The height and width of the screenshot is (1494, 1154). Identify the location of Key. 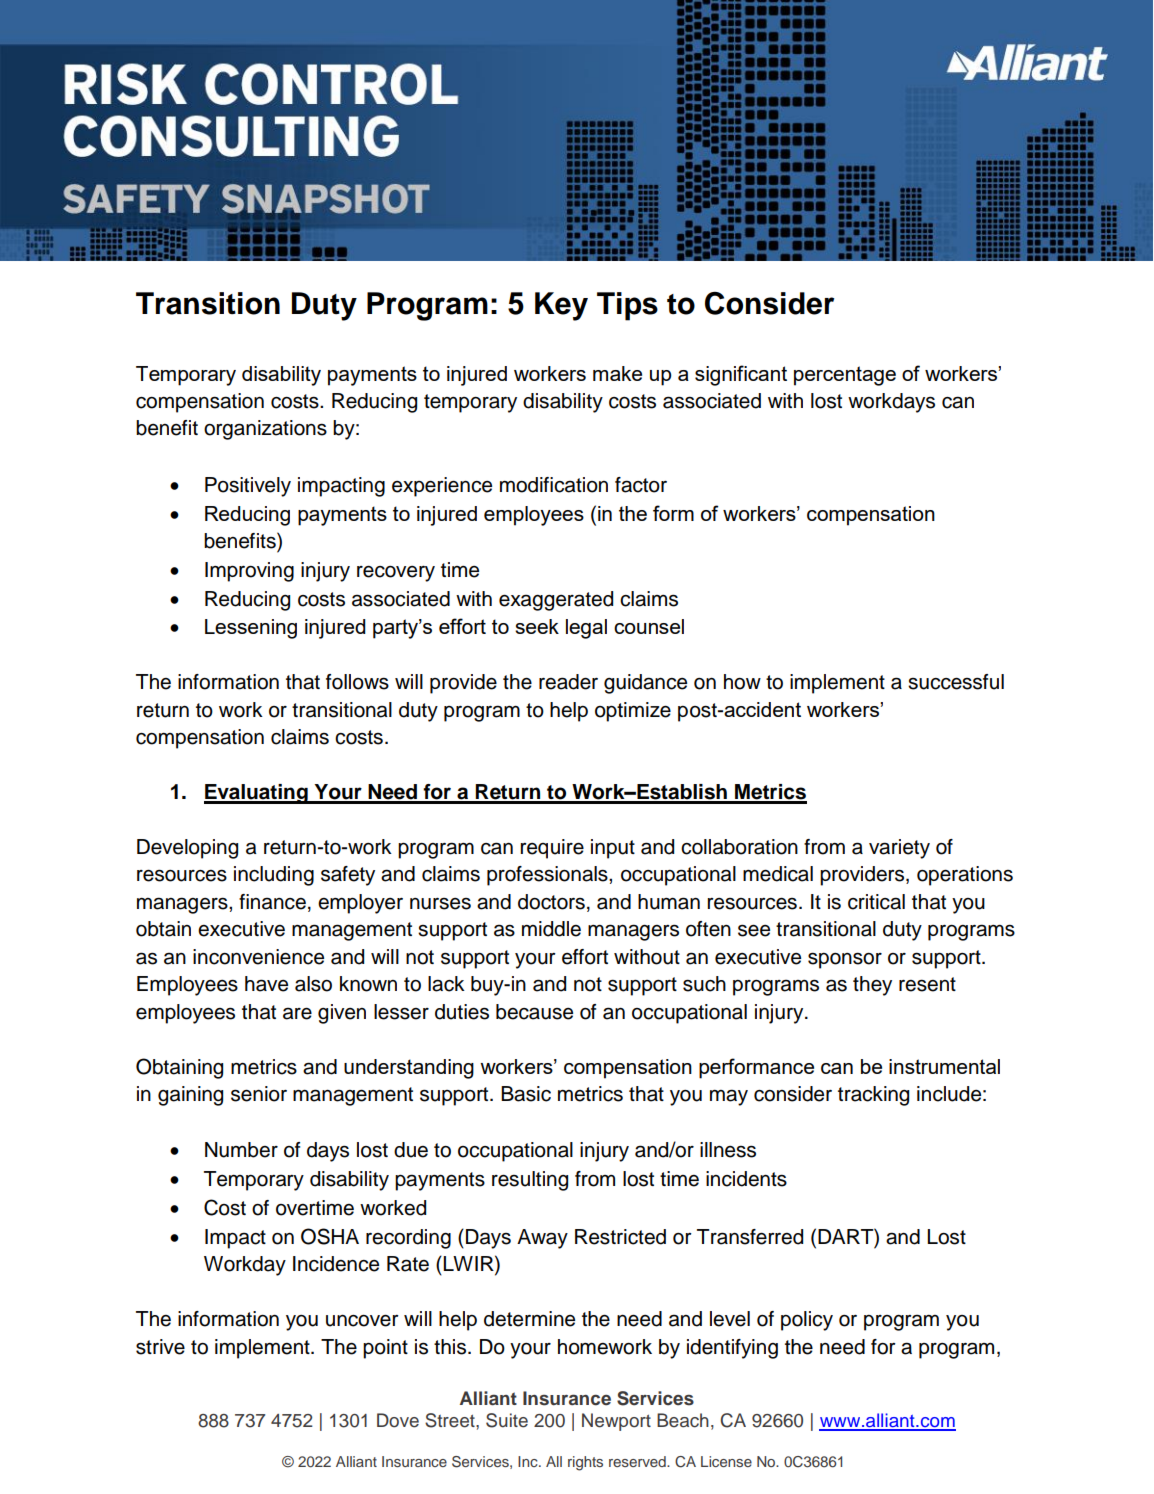
(561, 306).
